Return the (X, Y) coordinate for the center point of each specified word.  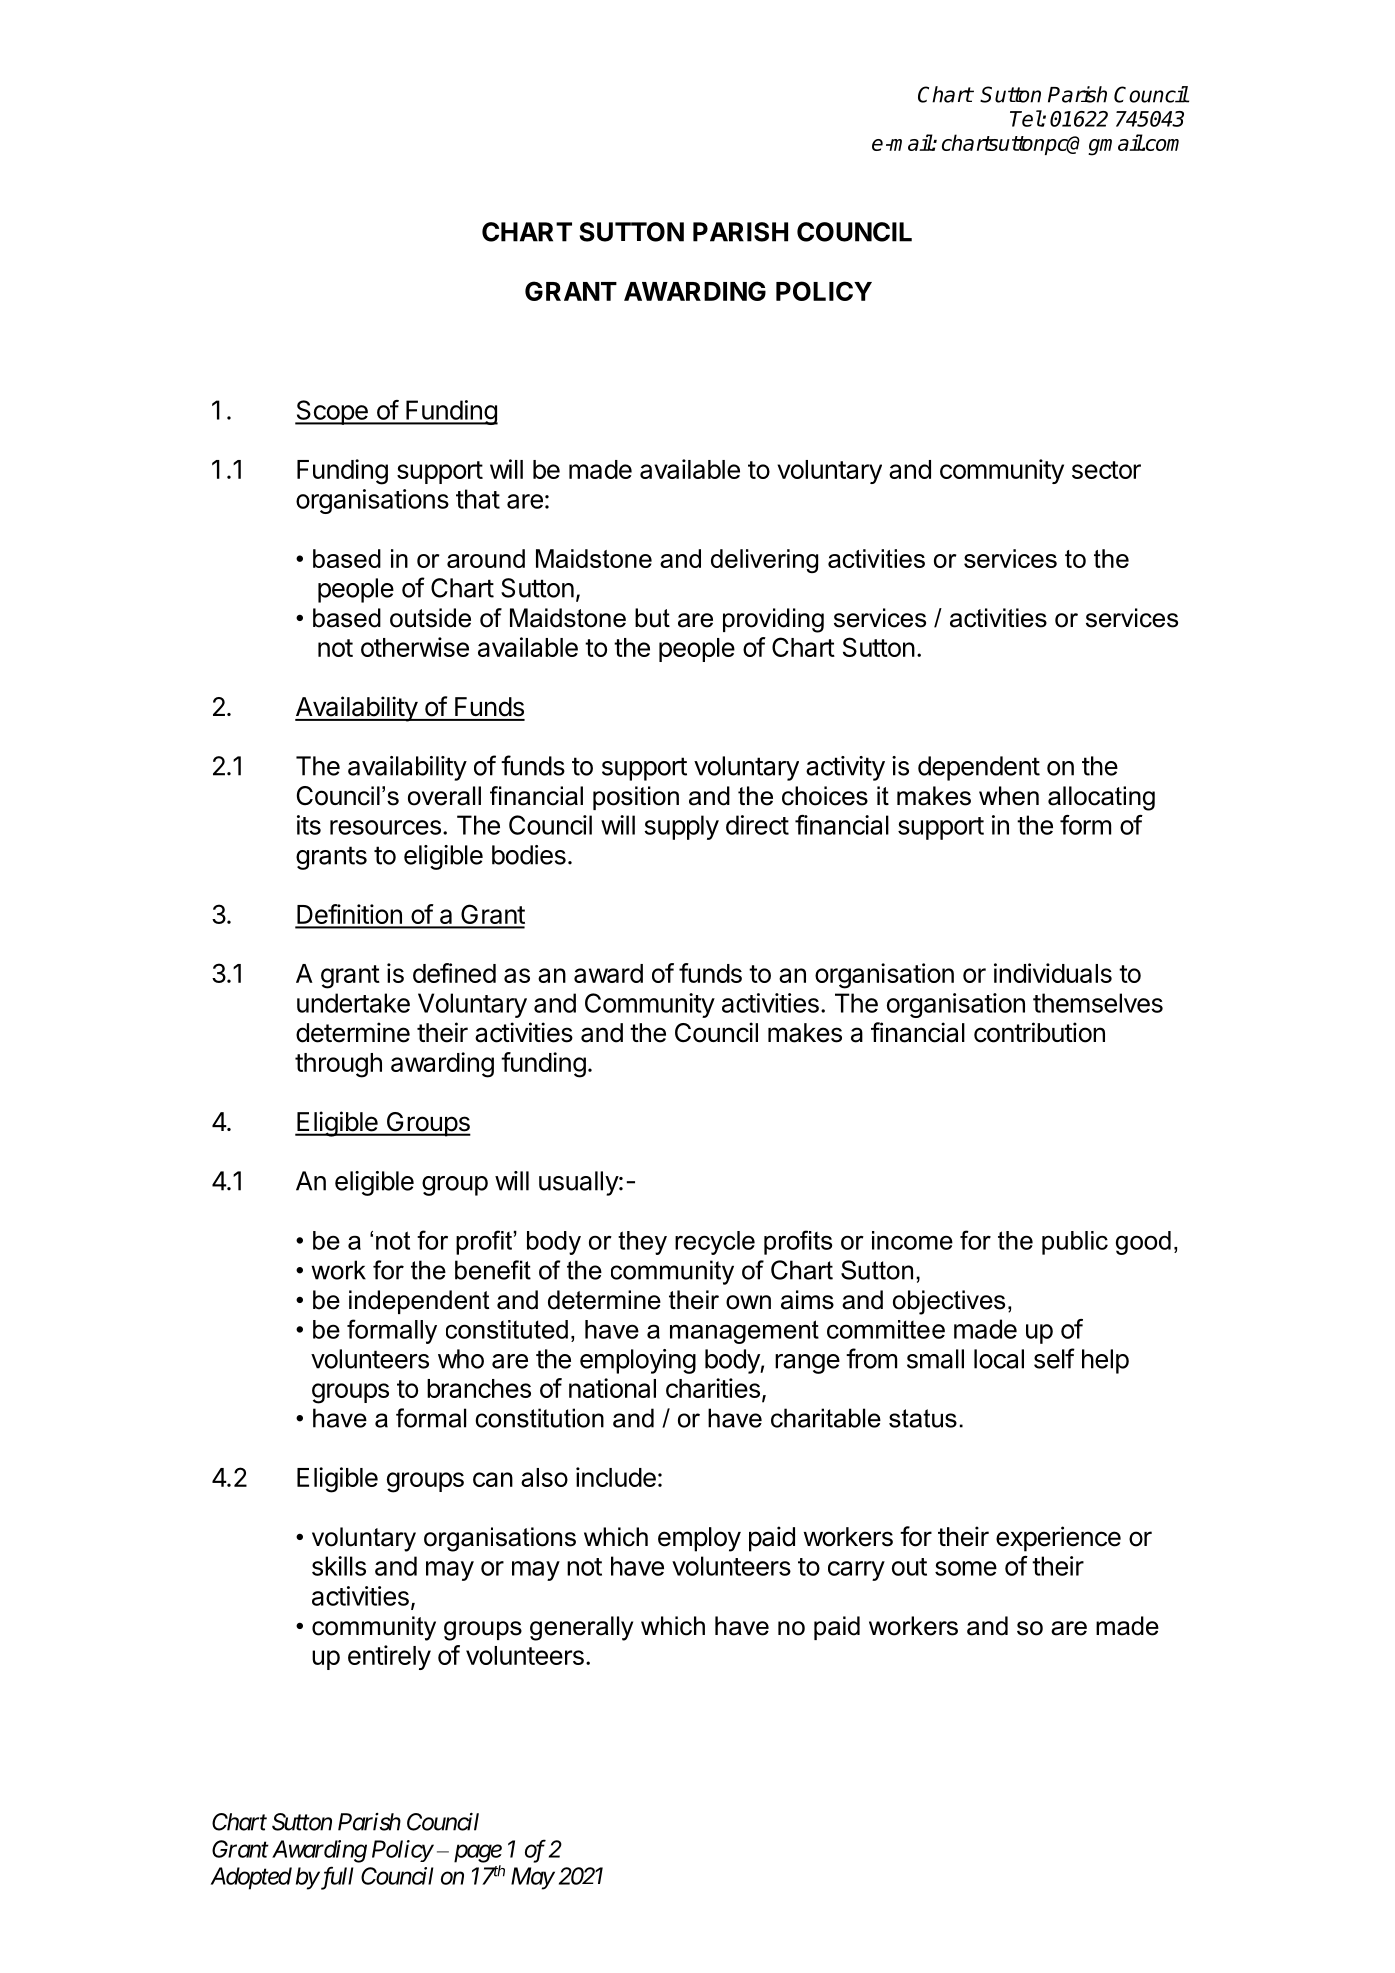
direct (757, 825)
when (1009, 796)
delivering (764, 561)
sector (1106, 470)
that (478, 499)
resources (385, 827)
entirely (389, 1657)
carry (856, 1571)
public (1075, 1243)
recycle (715, 1243)
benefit (493, 1270)
